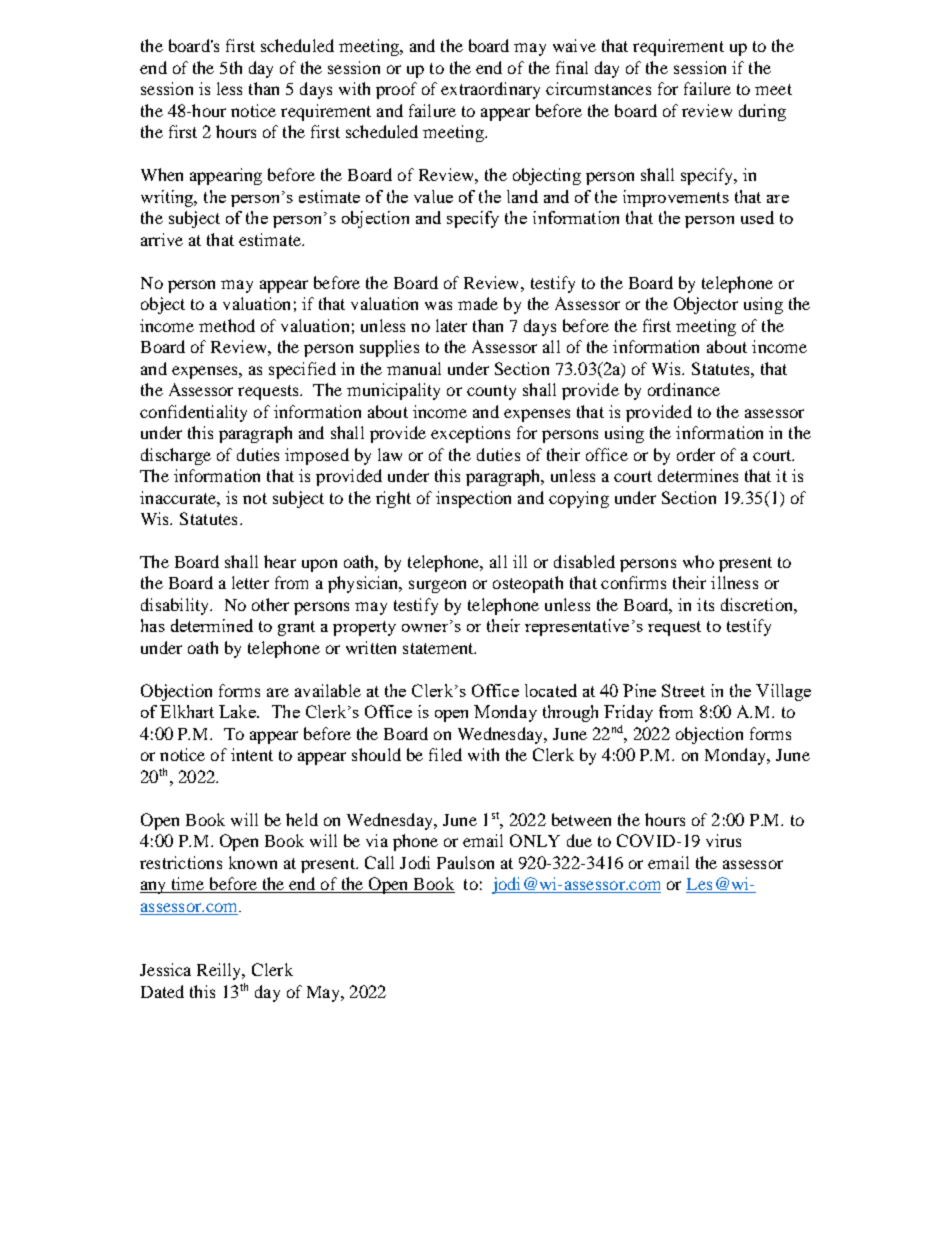  I want to click on When, so click(162, 174).
